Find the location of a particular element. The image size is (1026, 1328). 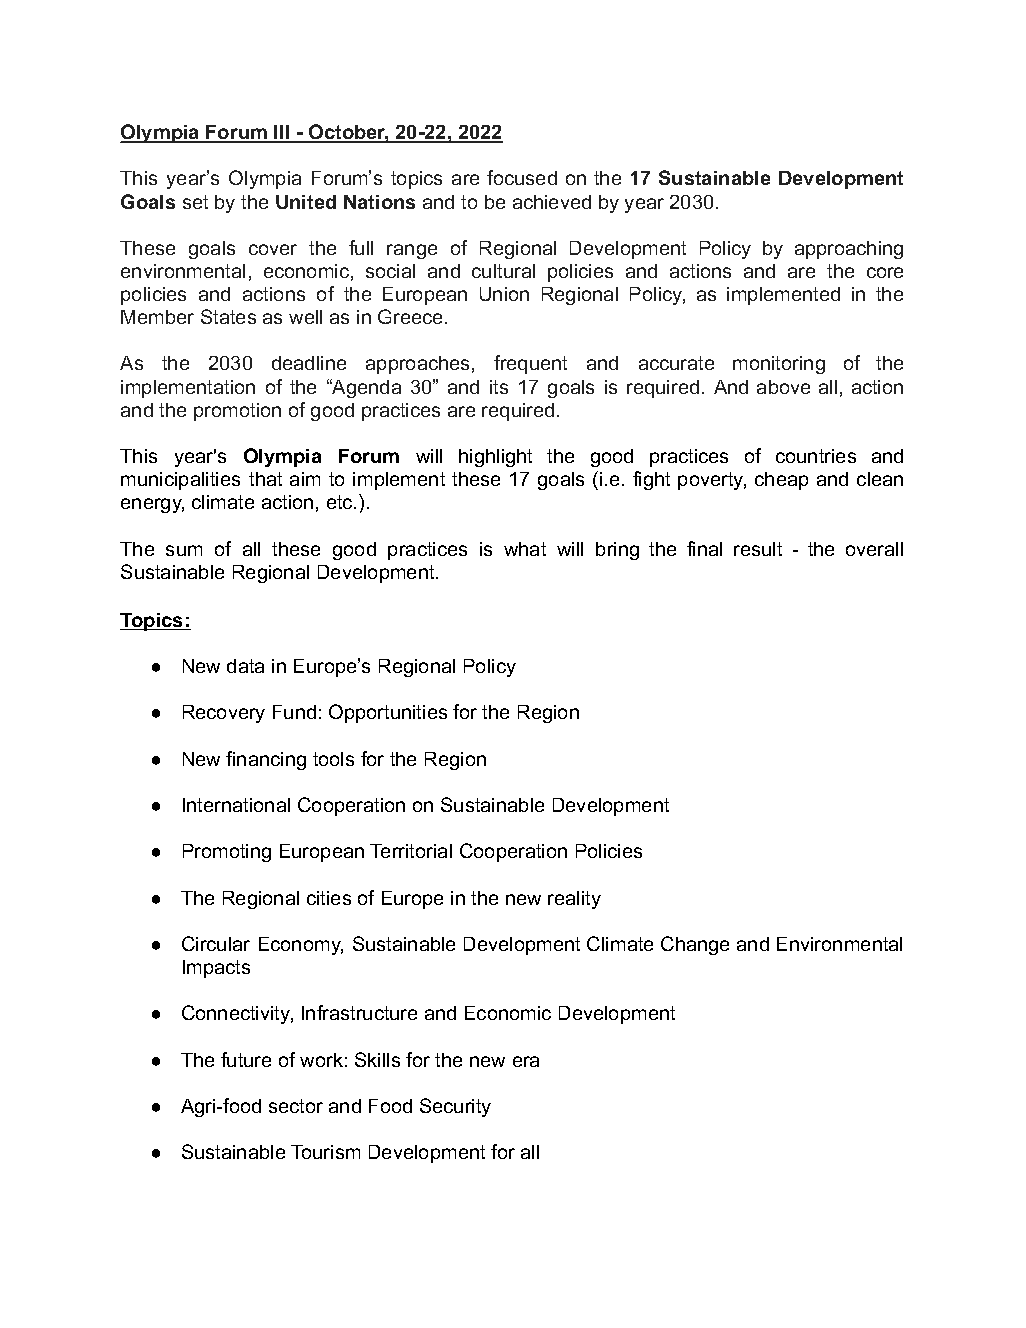

Change is located at coordinates (695, 945).
